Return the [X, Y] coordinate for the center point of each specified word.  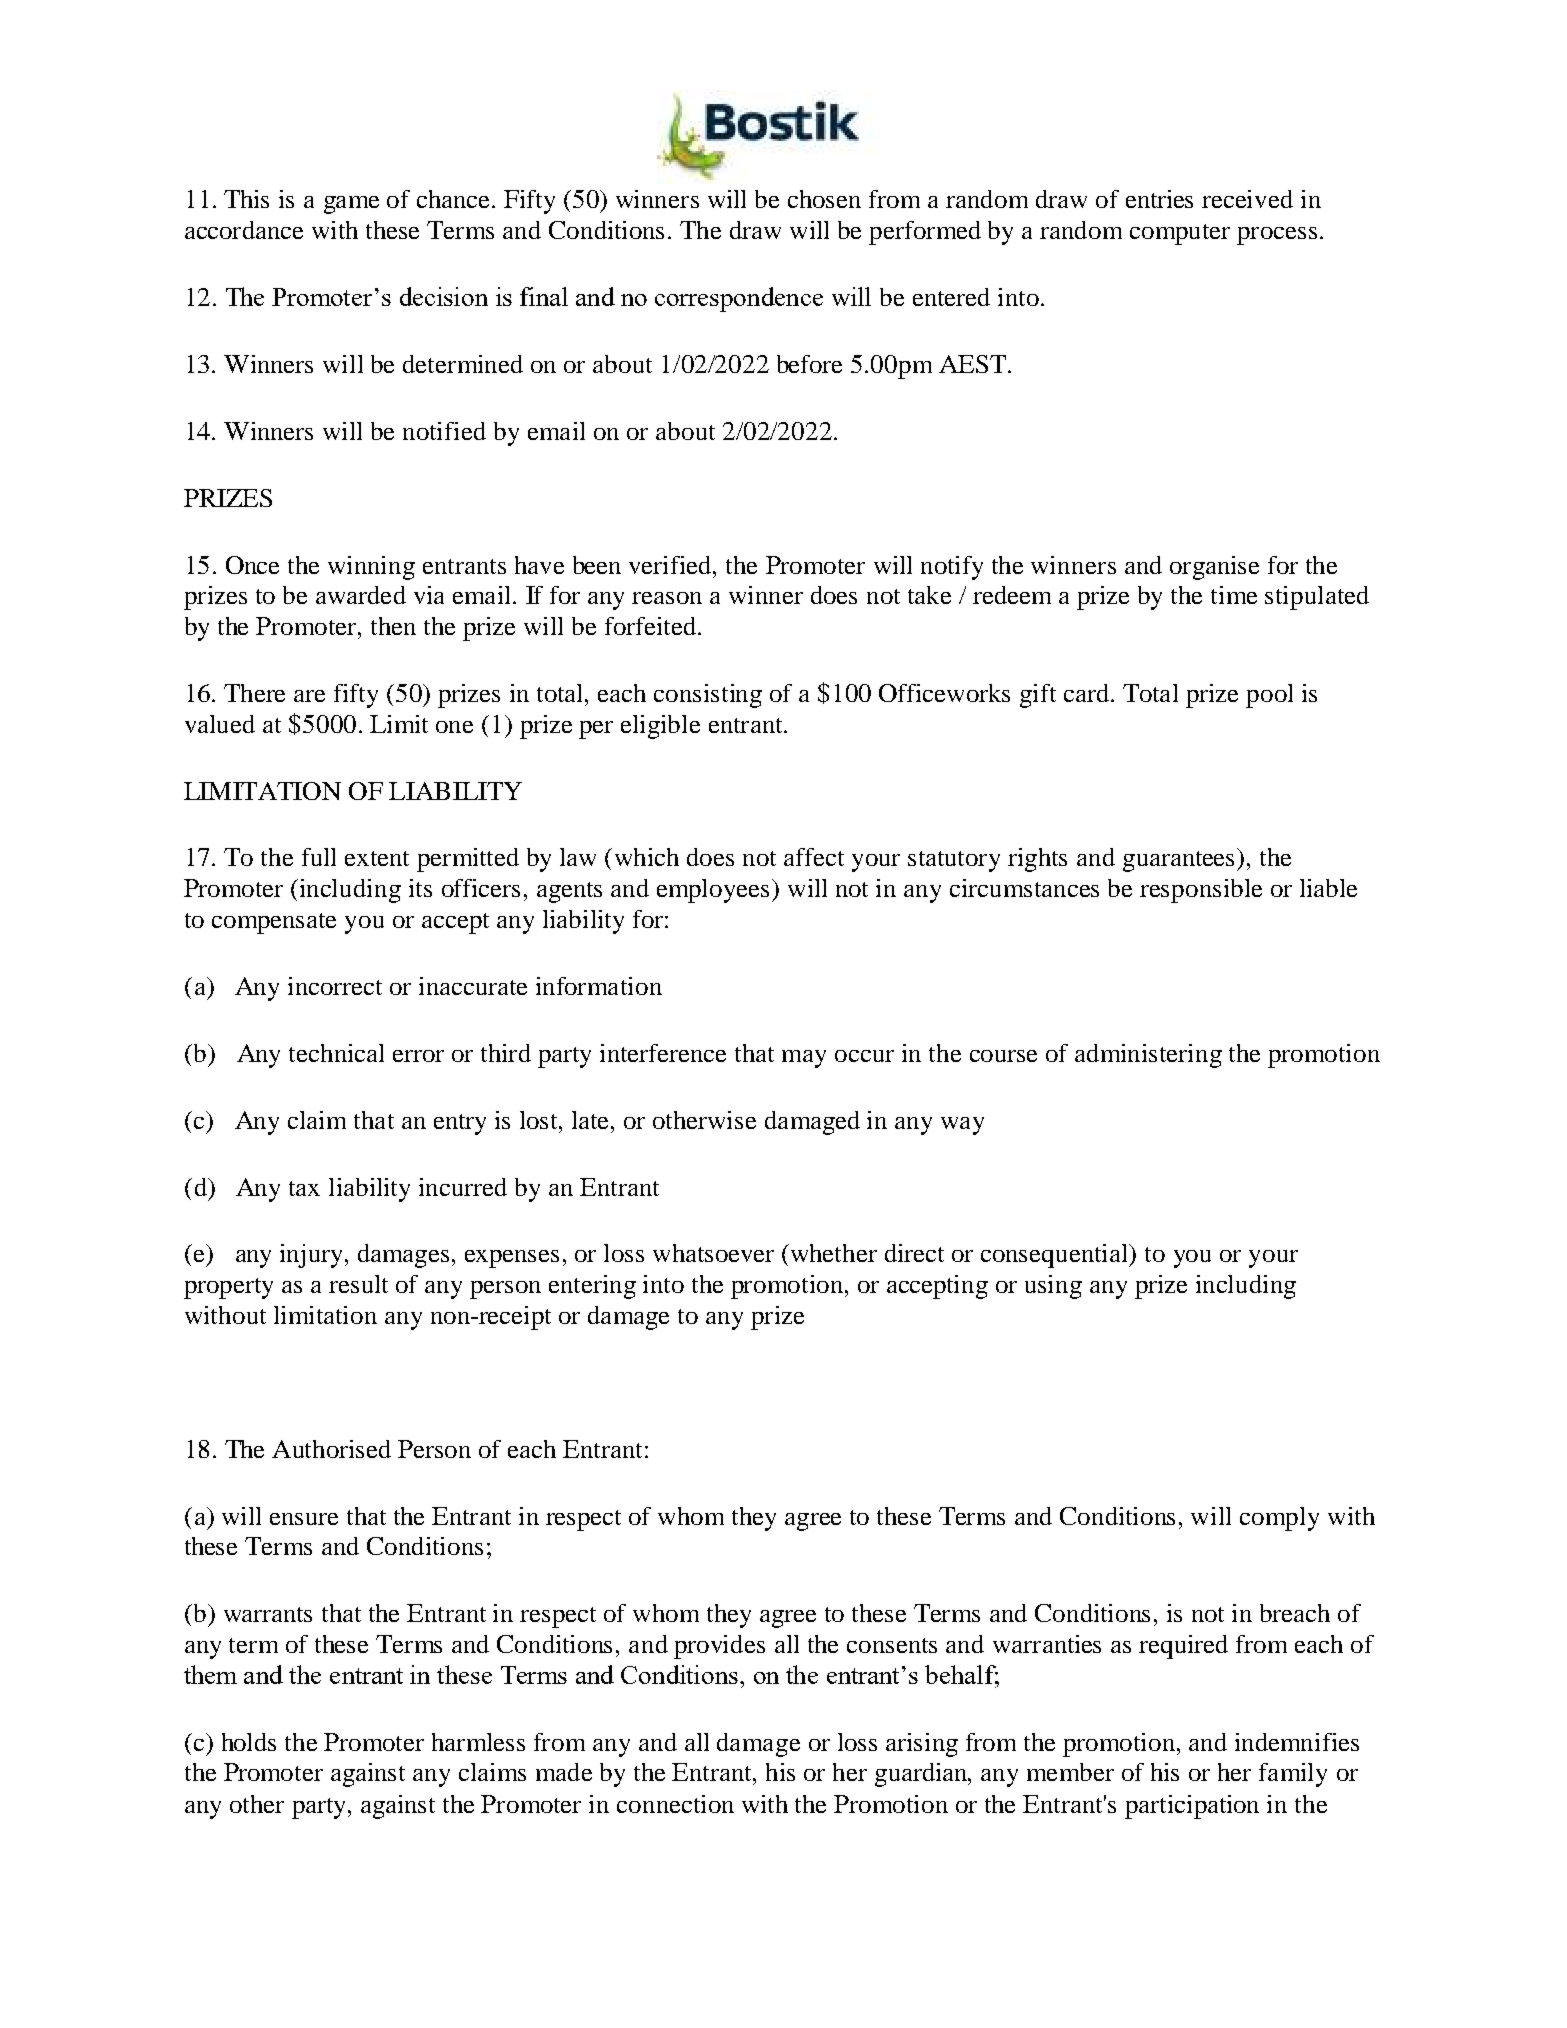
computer [1180, 234]
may [804, 1059]
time [1234, 595]
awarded [361, 595]
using [1053, 1287]
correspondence [739, 299]
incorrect [335, 986]
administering [1148, 1056]
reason [667, 598]
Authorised [331, 1449]
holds [249, 1742]
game [351, 205]
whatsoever [713, 1253]
